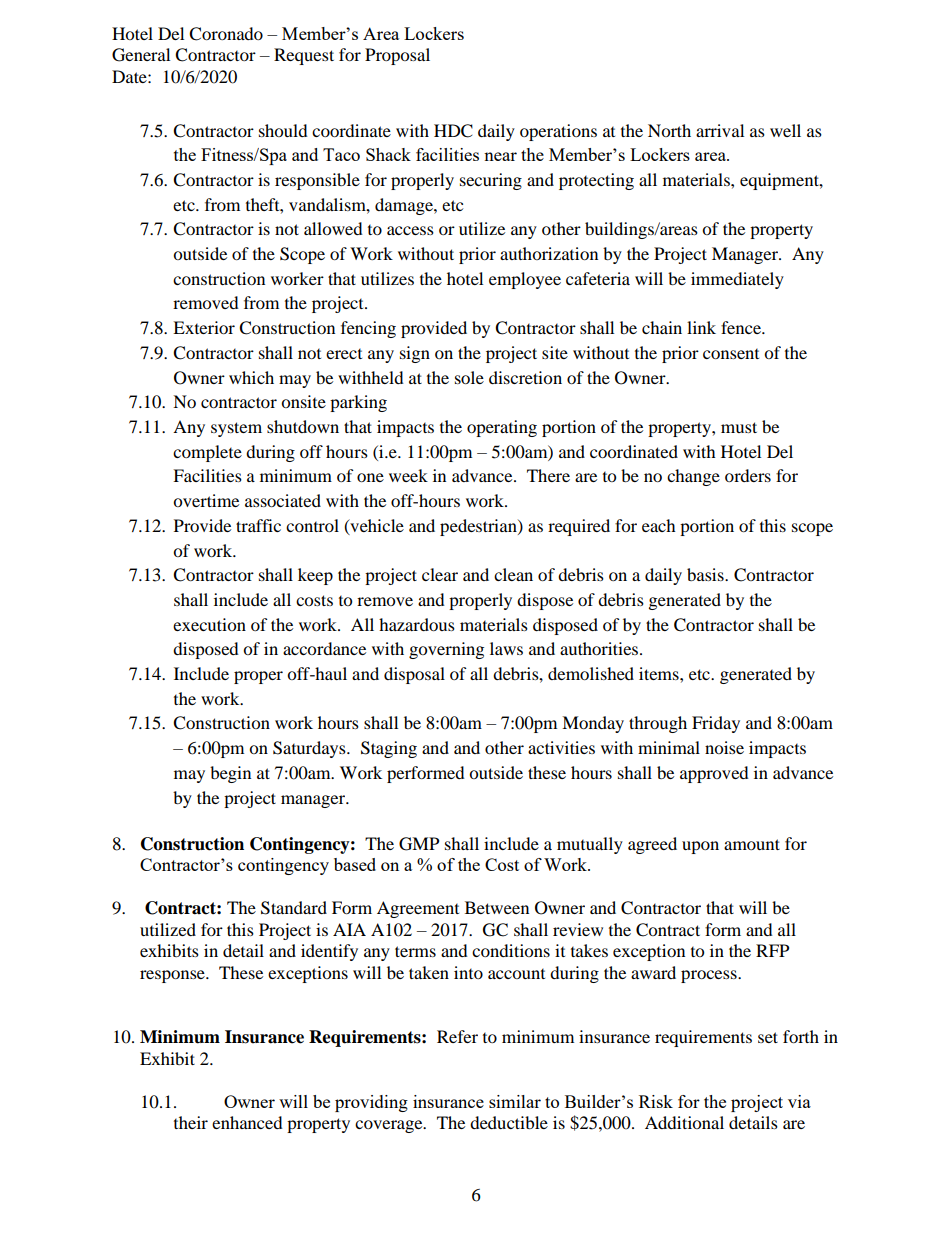 The image size is (952, 1233). I want to click on enhanced, so click(247, 1122).
